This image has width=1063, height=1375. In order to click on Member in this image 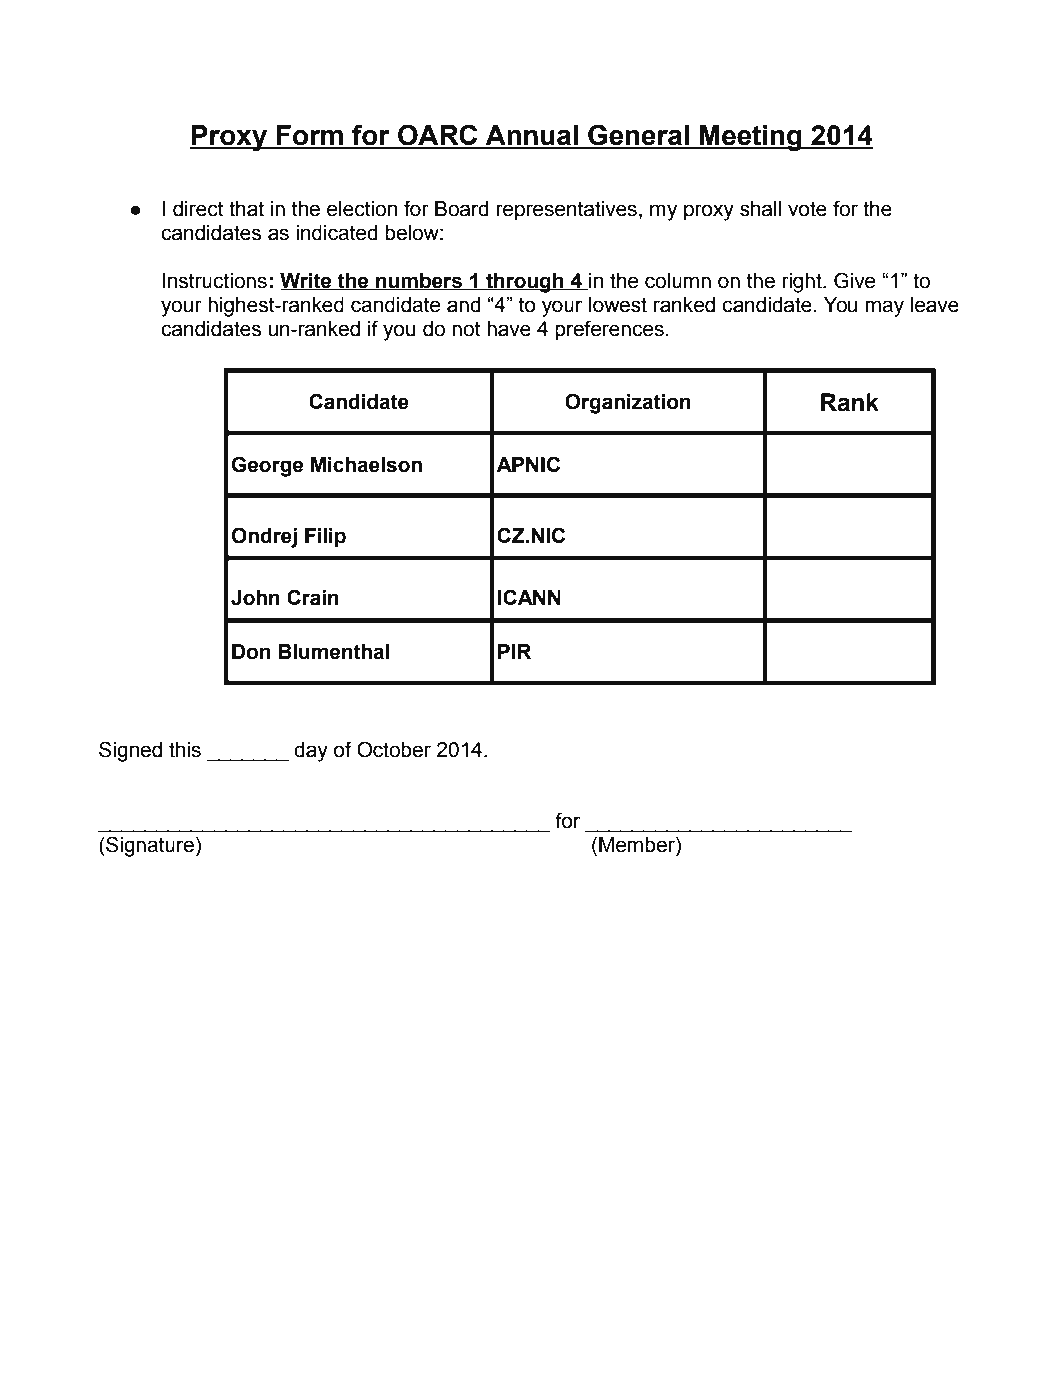, I will do `click(638, 846)`.
